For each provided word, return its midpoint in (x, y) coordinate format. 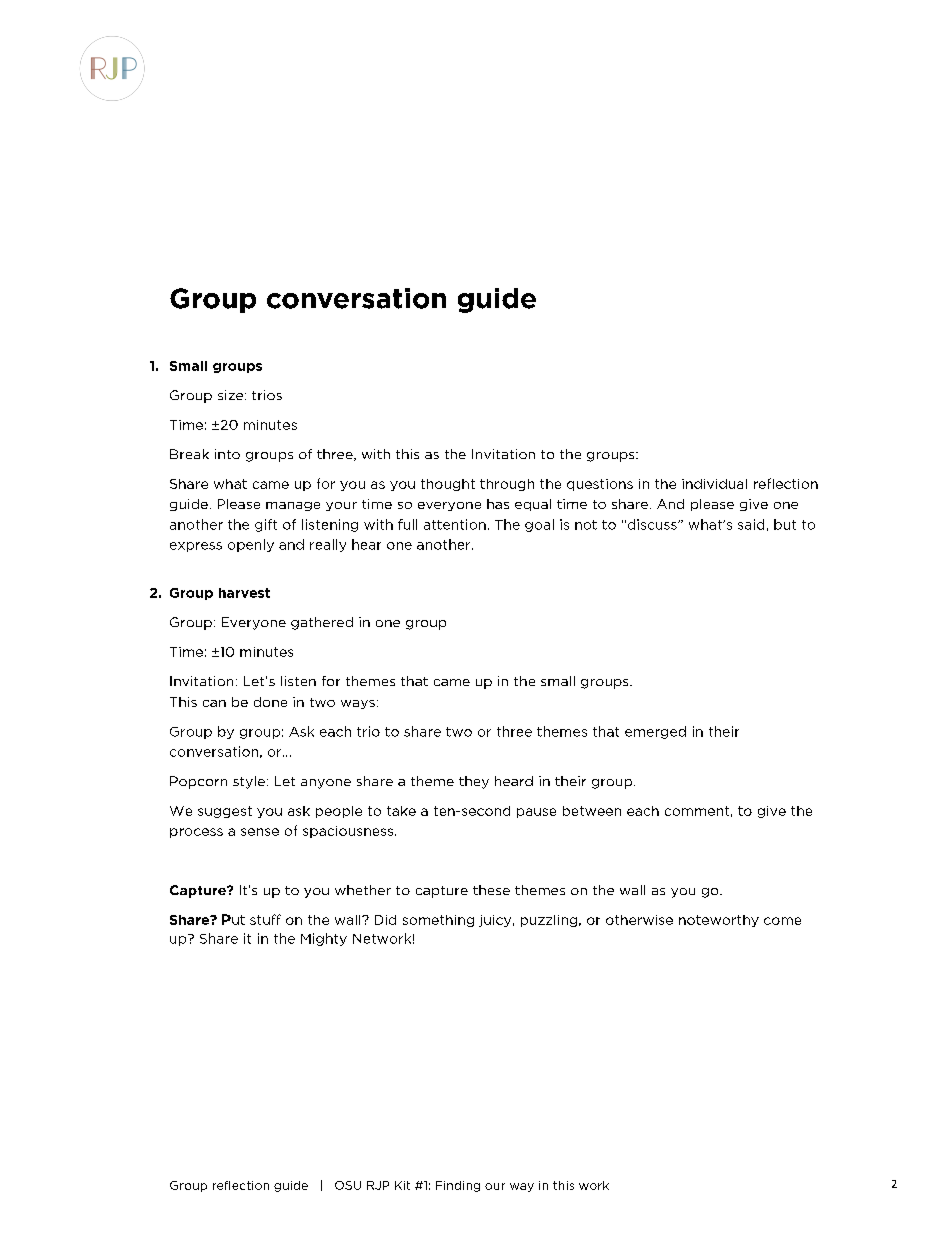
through (507, 485)
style (249, 782)
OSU (348, 1185)
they (474, 782)
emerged (655, 732)
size (230, 395)
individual (714, 484)
